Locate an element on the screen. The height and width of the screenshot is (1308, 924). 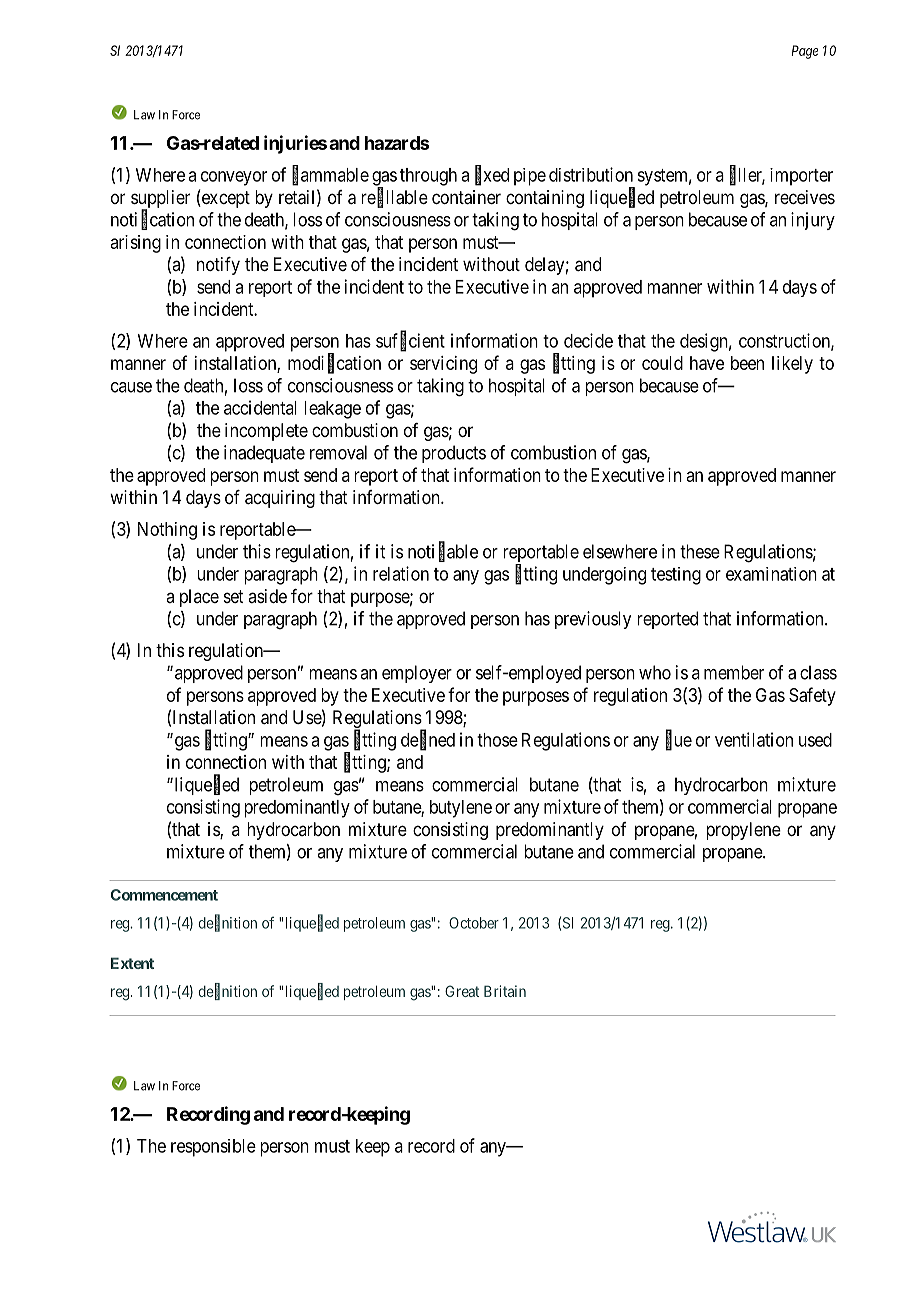
Page is located at coordinates (805, 52).
